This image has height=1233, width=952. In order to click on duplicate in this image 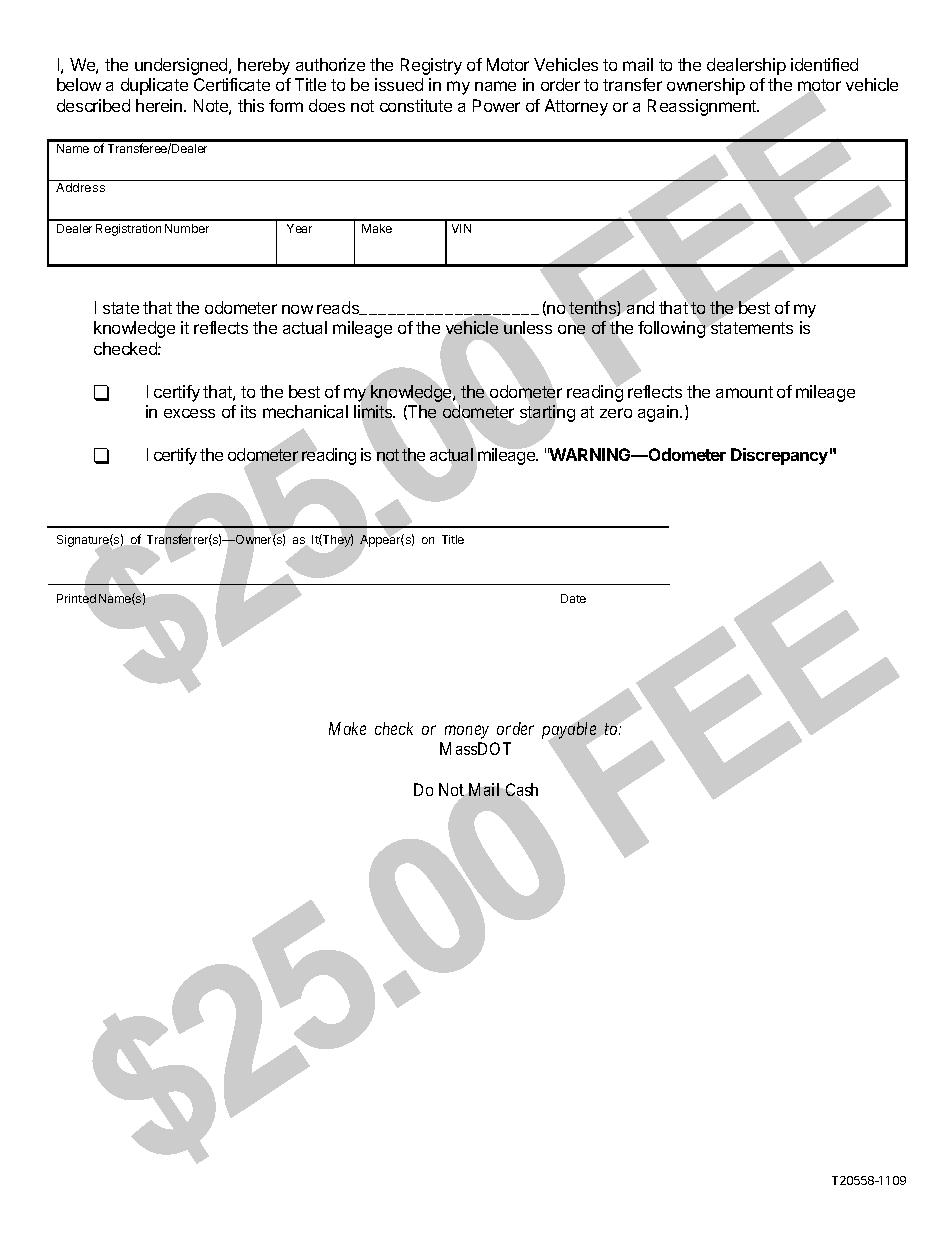, I will do `click(154, 86)`.
